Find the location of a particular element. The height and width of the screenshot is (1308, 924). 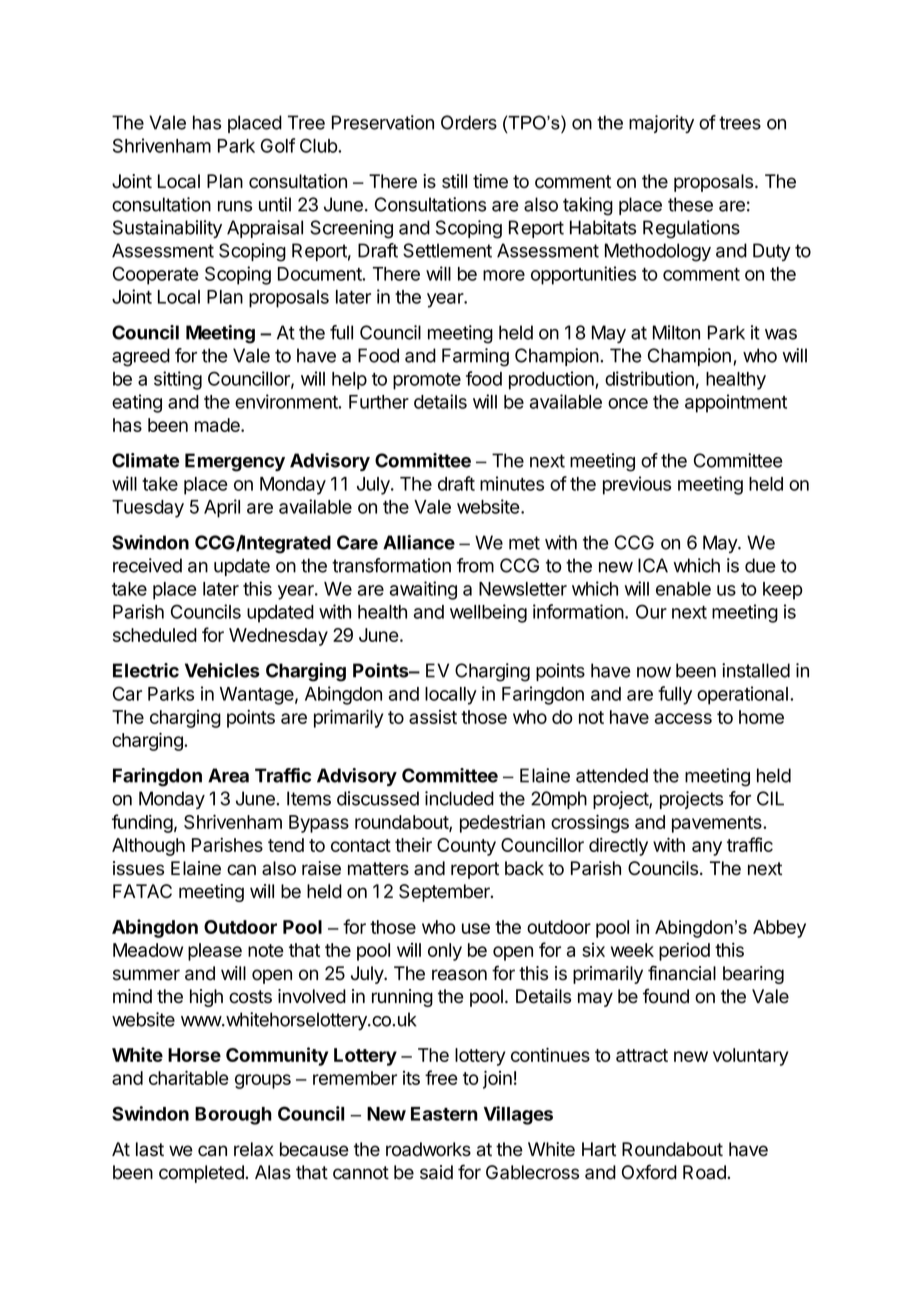

completed is located at coordinates (202, 1174).
